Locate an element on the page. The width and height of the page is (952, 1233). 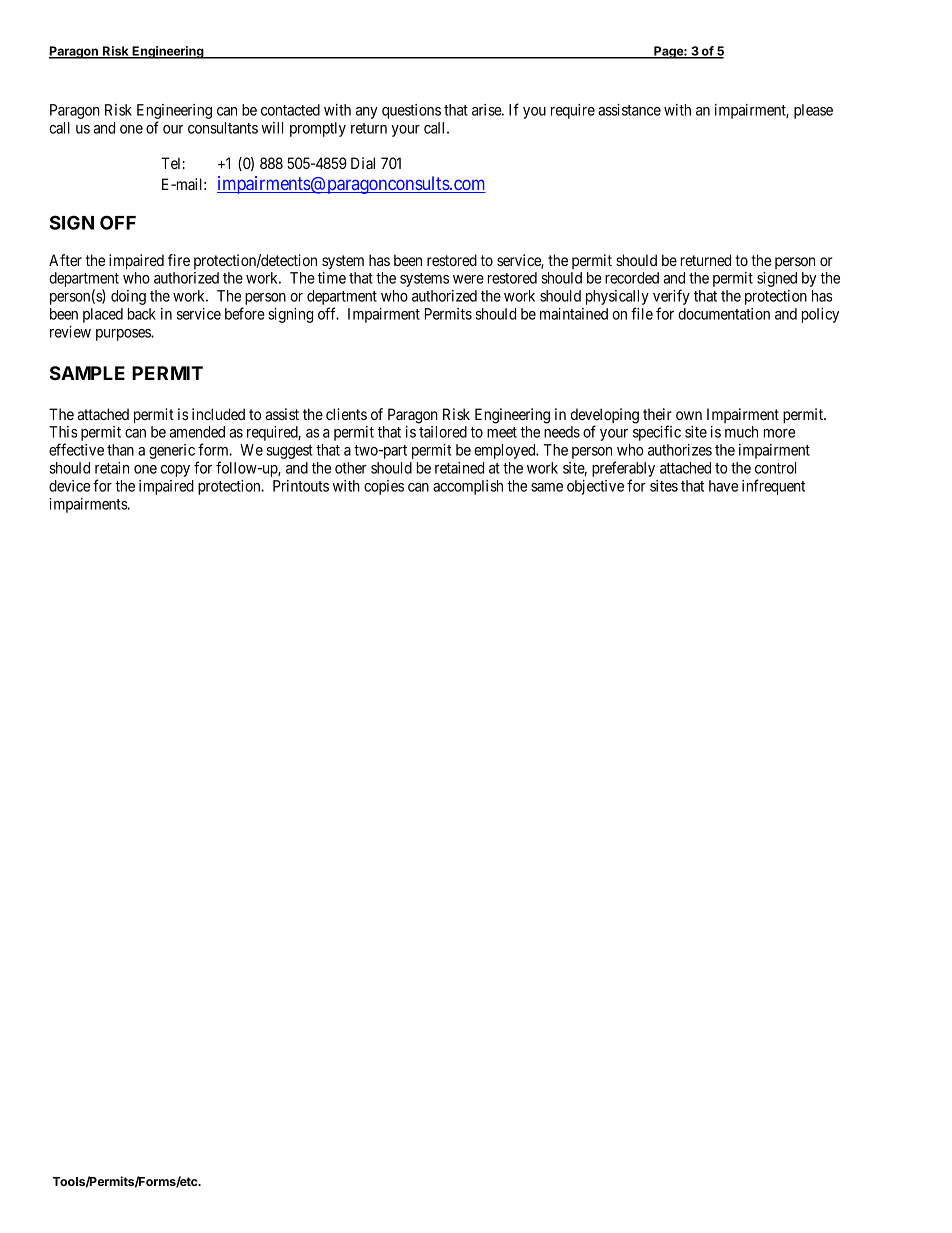
documentation is located at coordinates (724, 314).
